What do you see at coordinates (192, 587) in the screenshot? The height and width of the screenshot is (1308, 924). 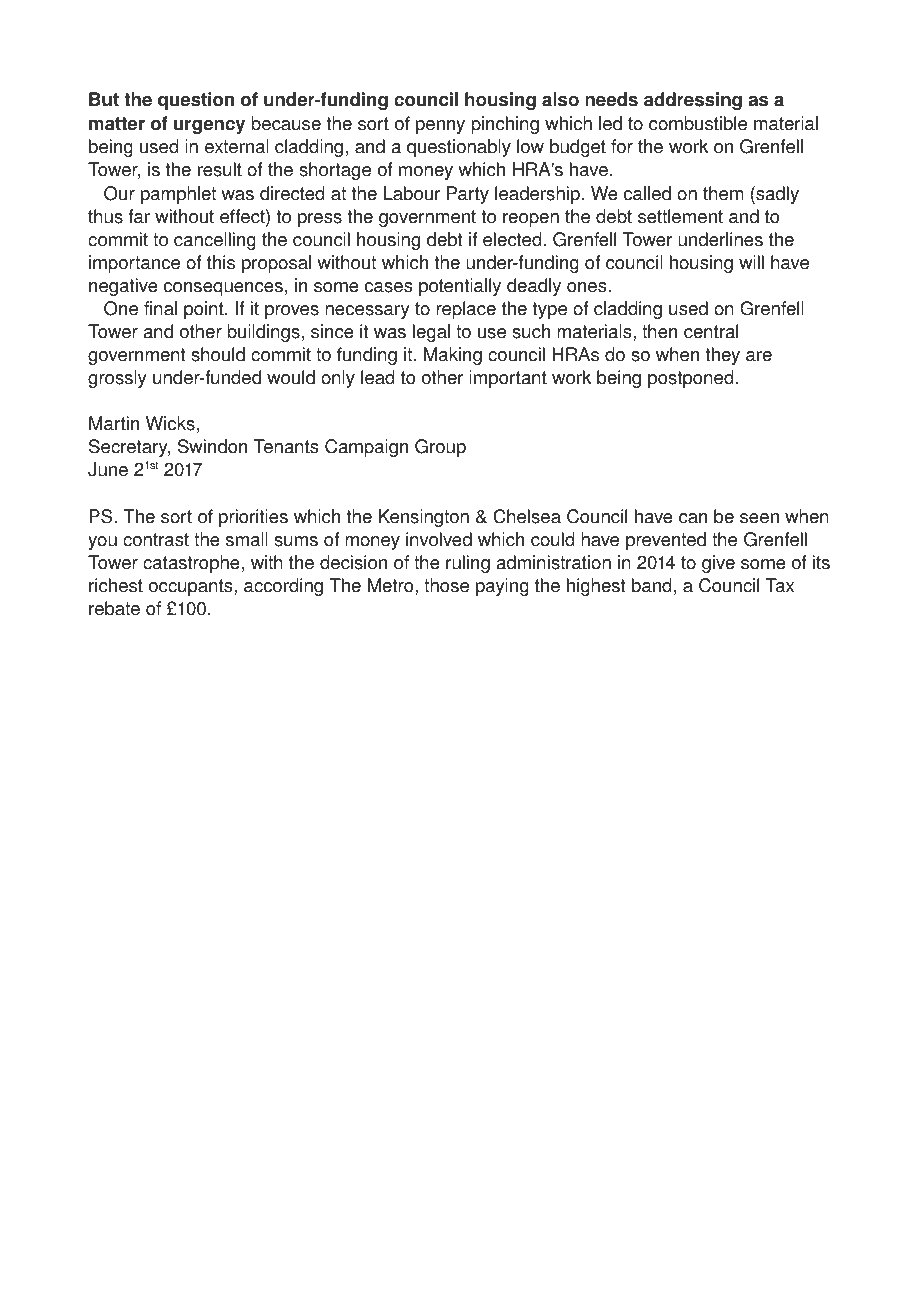 I see `occupants` at bounding box center [192, 587].
